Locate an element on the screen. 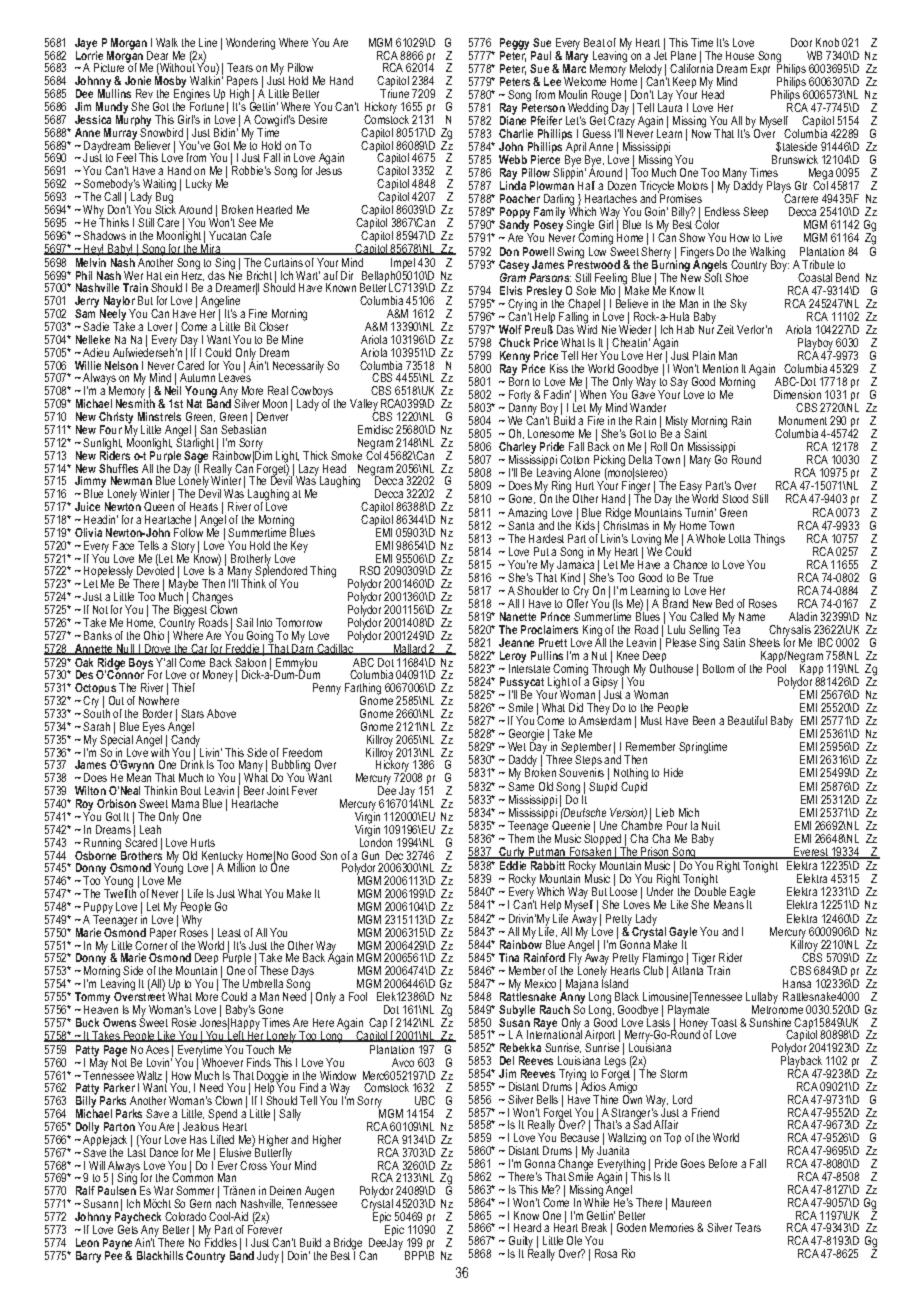 The height and width of the screenshot is (1308, 924). Maureen is located at coordinates (691, 1202).
